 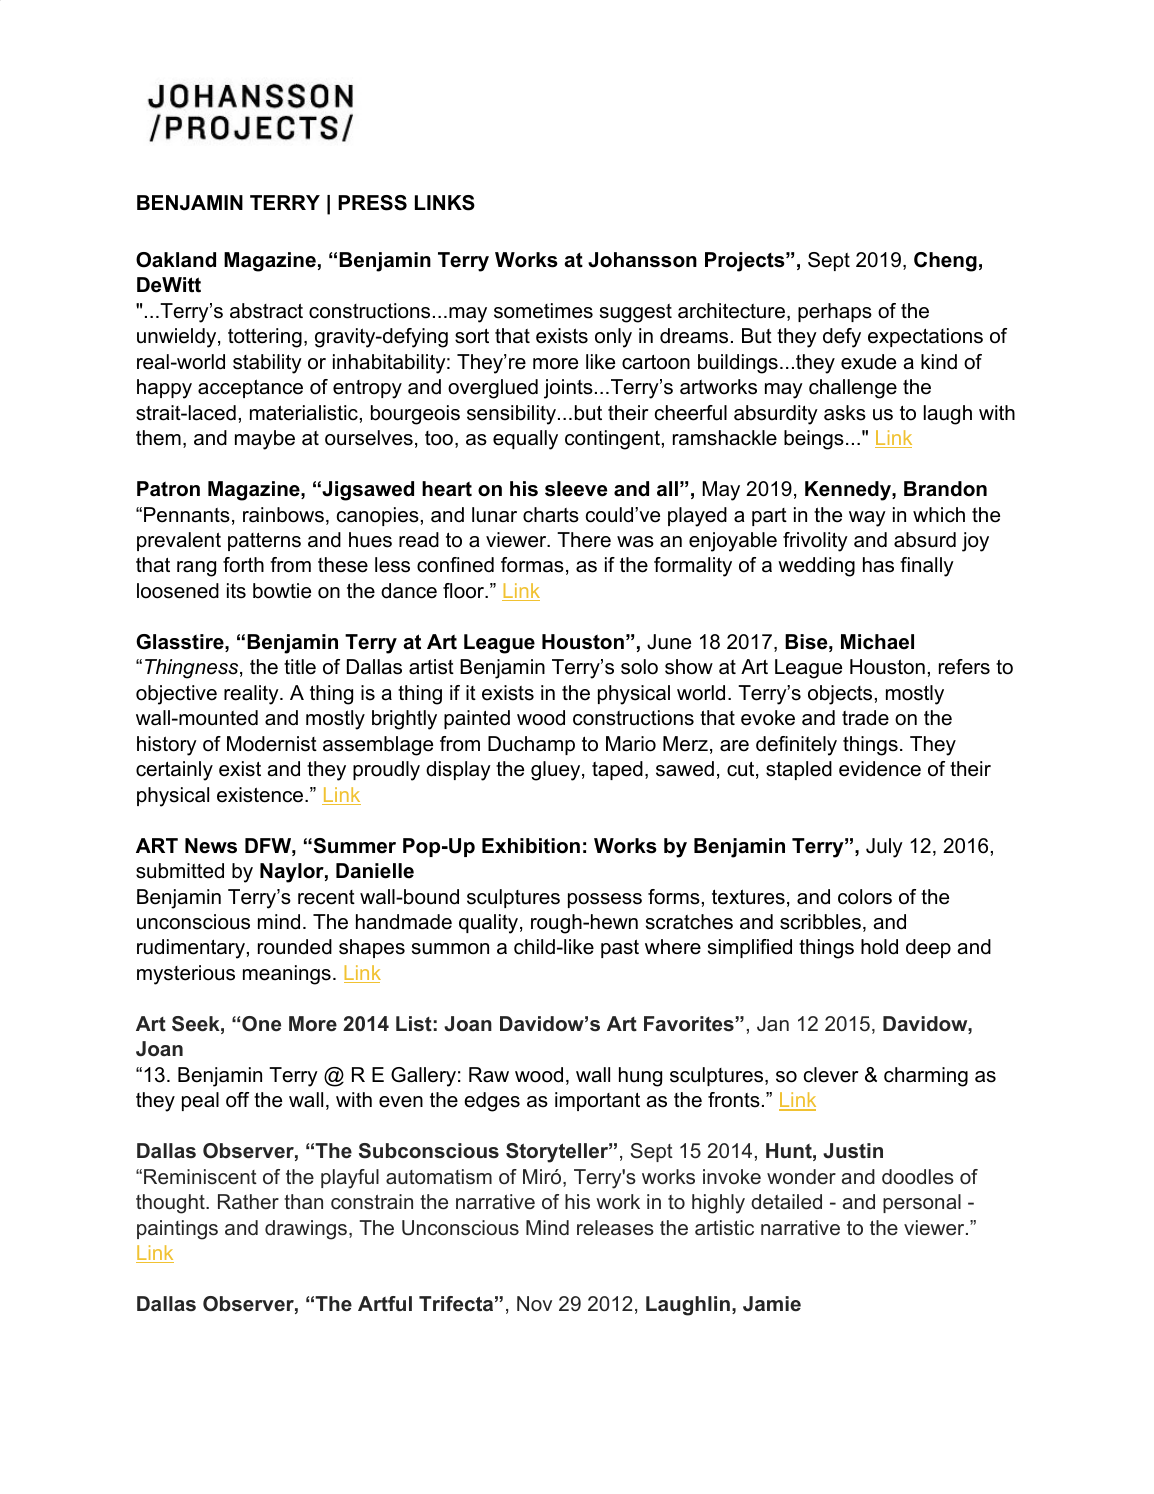 What do you see at coordinates (531, 745) in the document?
I see `Duchamp` at bounding box center [531, 745].
